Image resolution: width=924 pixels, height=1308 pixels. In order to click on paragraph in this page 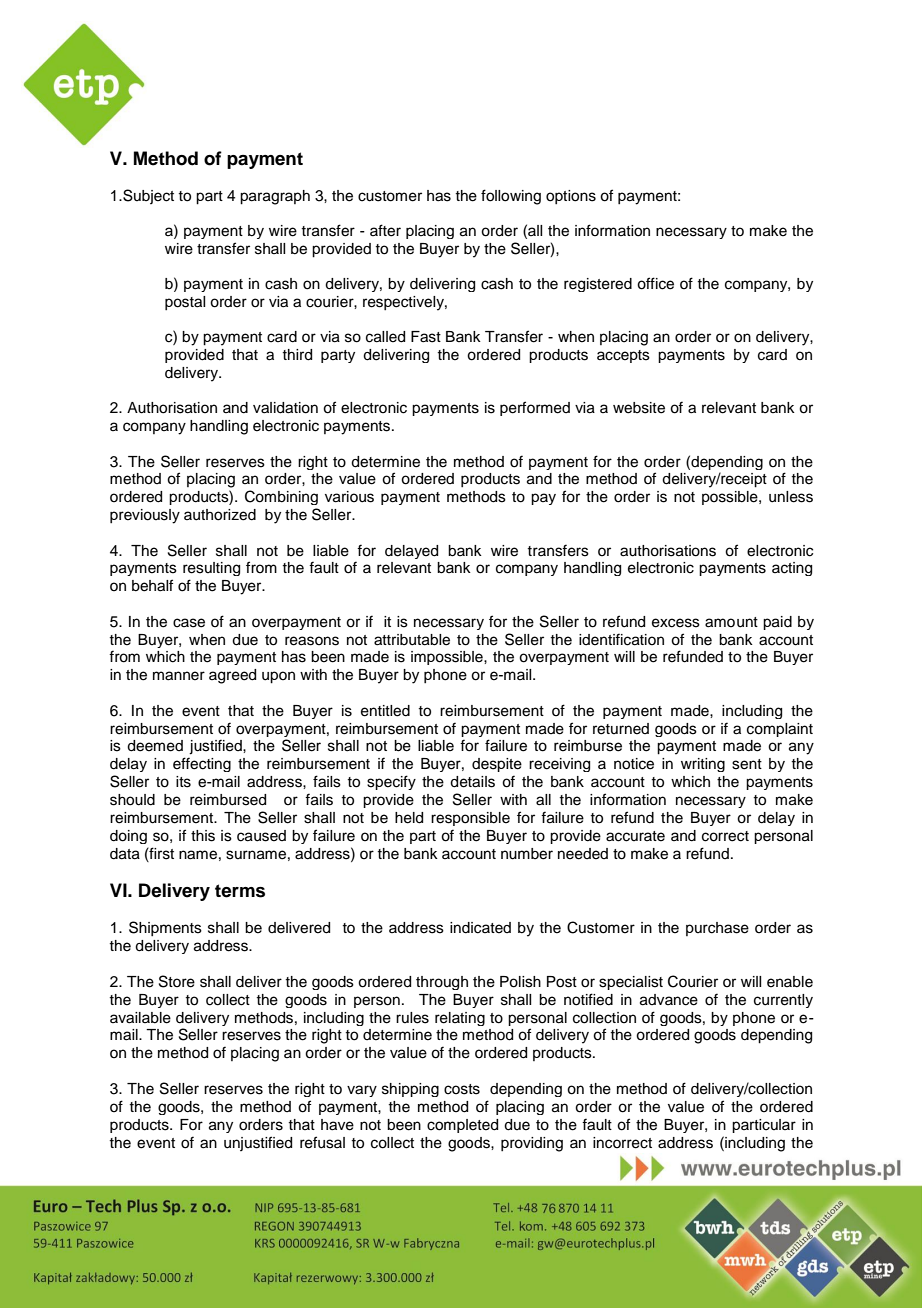, I will do `click(275, 197)`.
